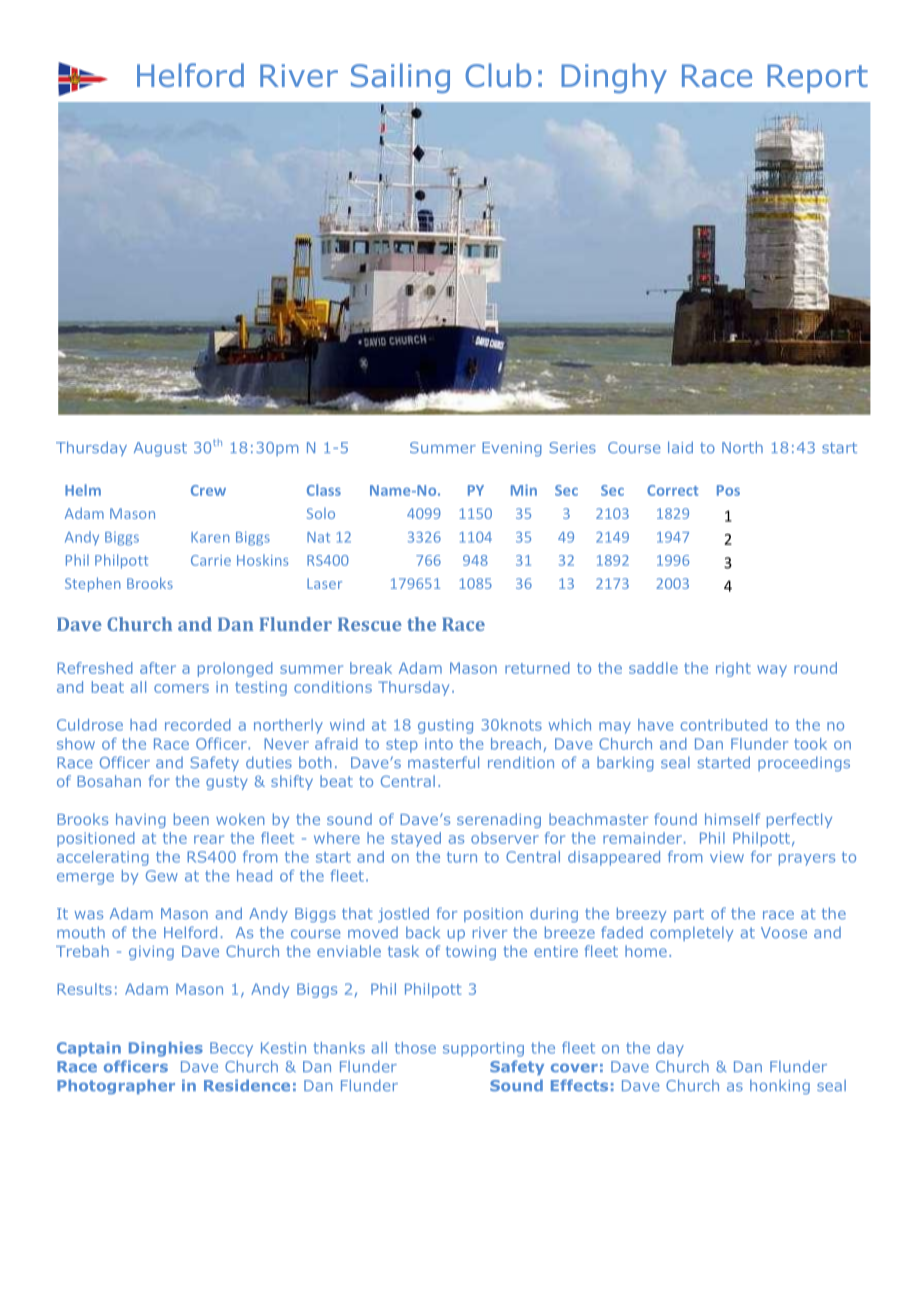 The image size is (924, 1308). I want to click on Rescue, so click(370, 624).
